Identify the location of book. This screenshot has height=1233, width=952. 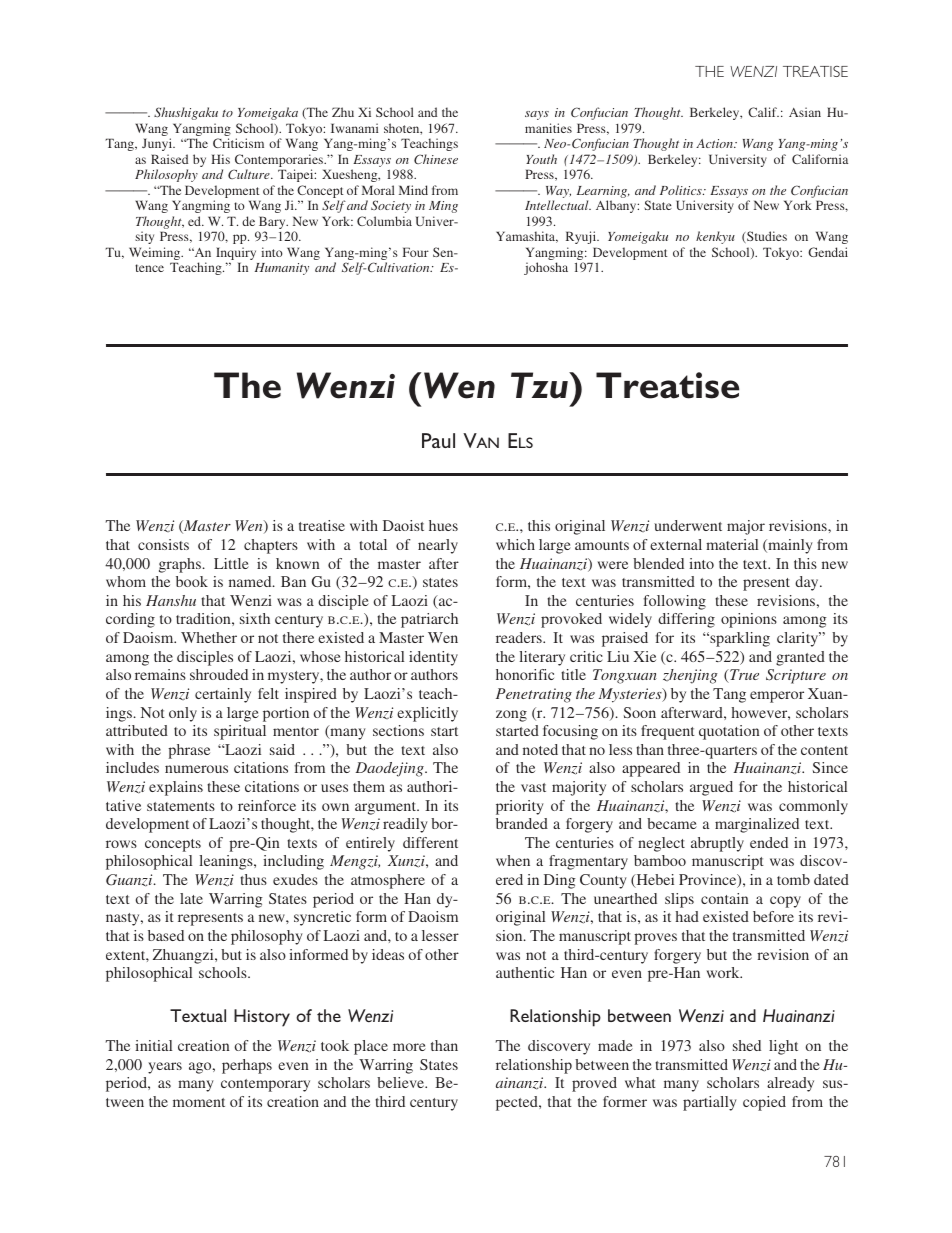
(192, 581).
